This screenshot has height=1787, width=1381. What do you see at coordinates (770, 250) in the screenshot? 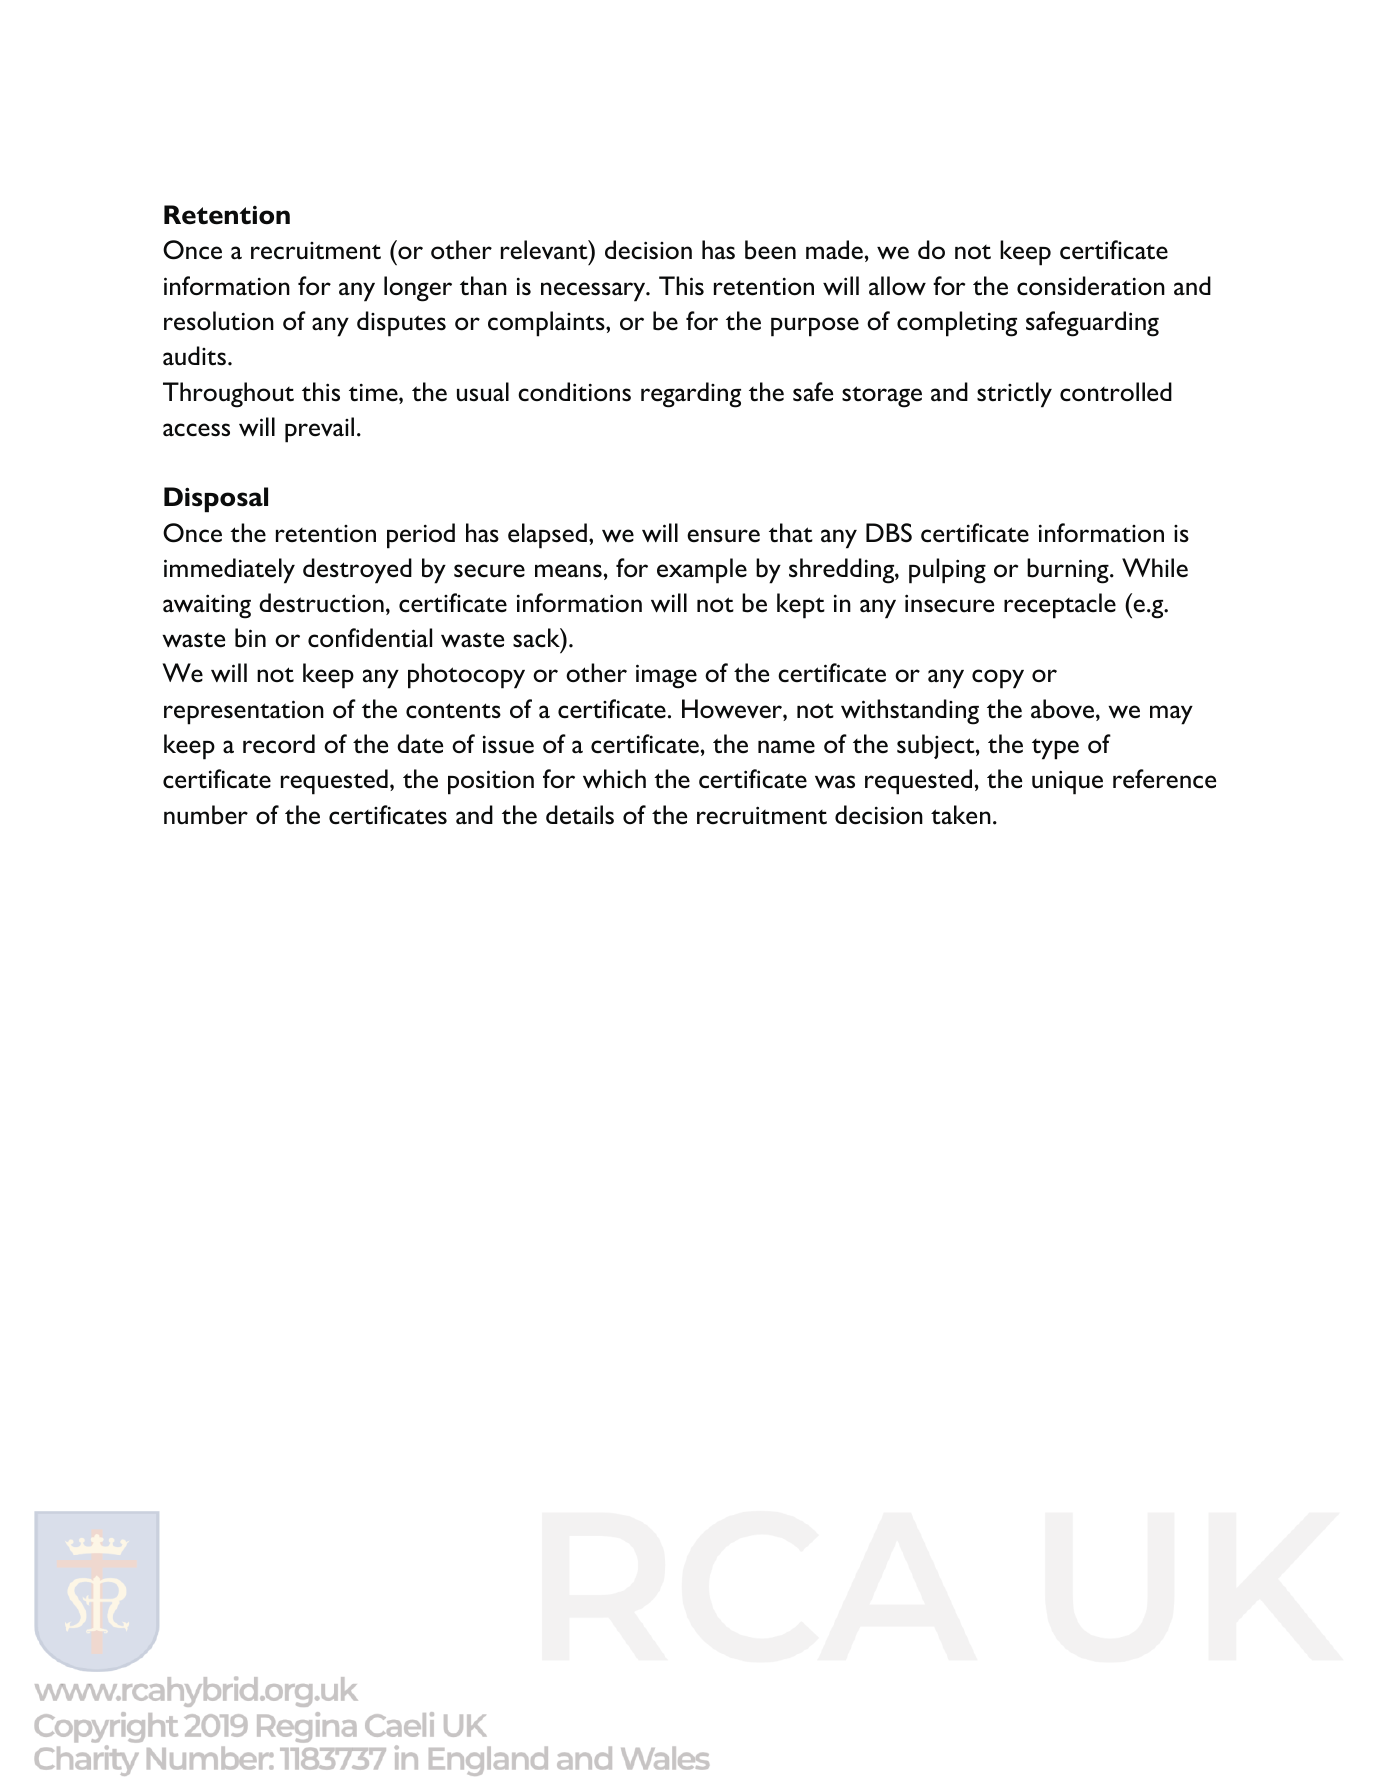
I see `been` at bounding box center [770, 250].
